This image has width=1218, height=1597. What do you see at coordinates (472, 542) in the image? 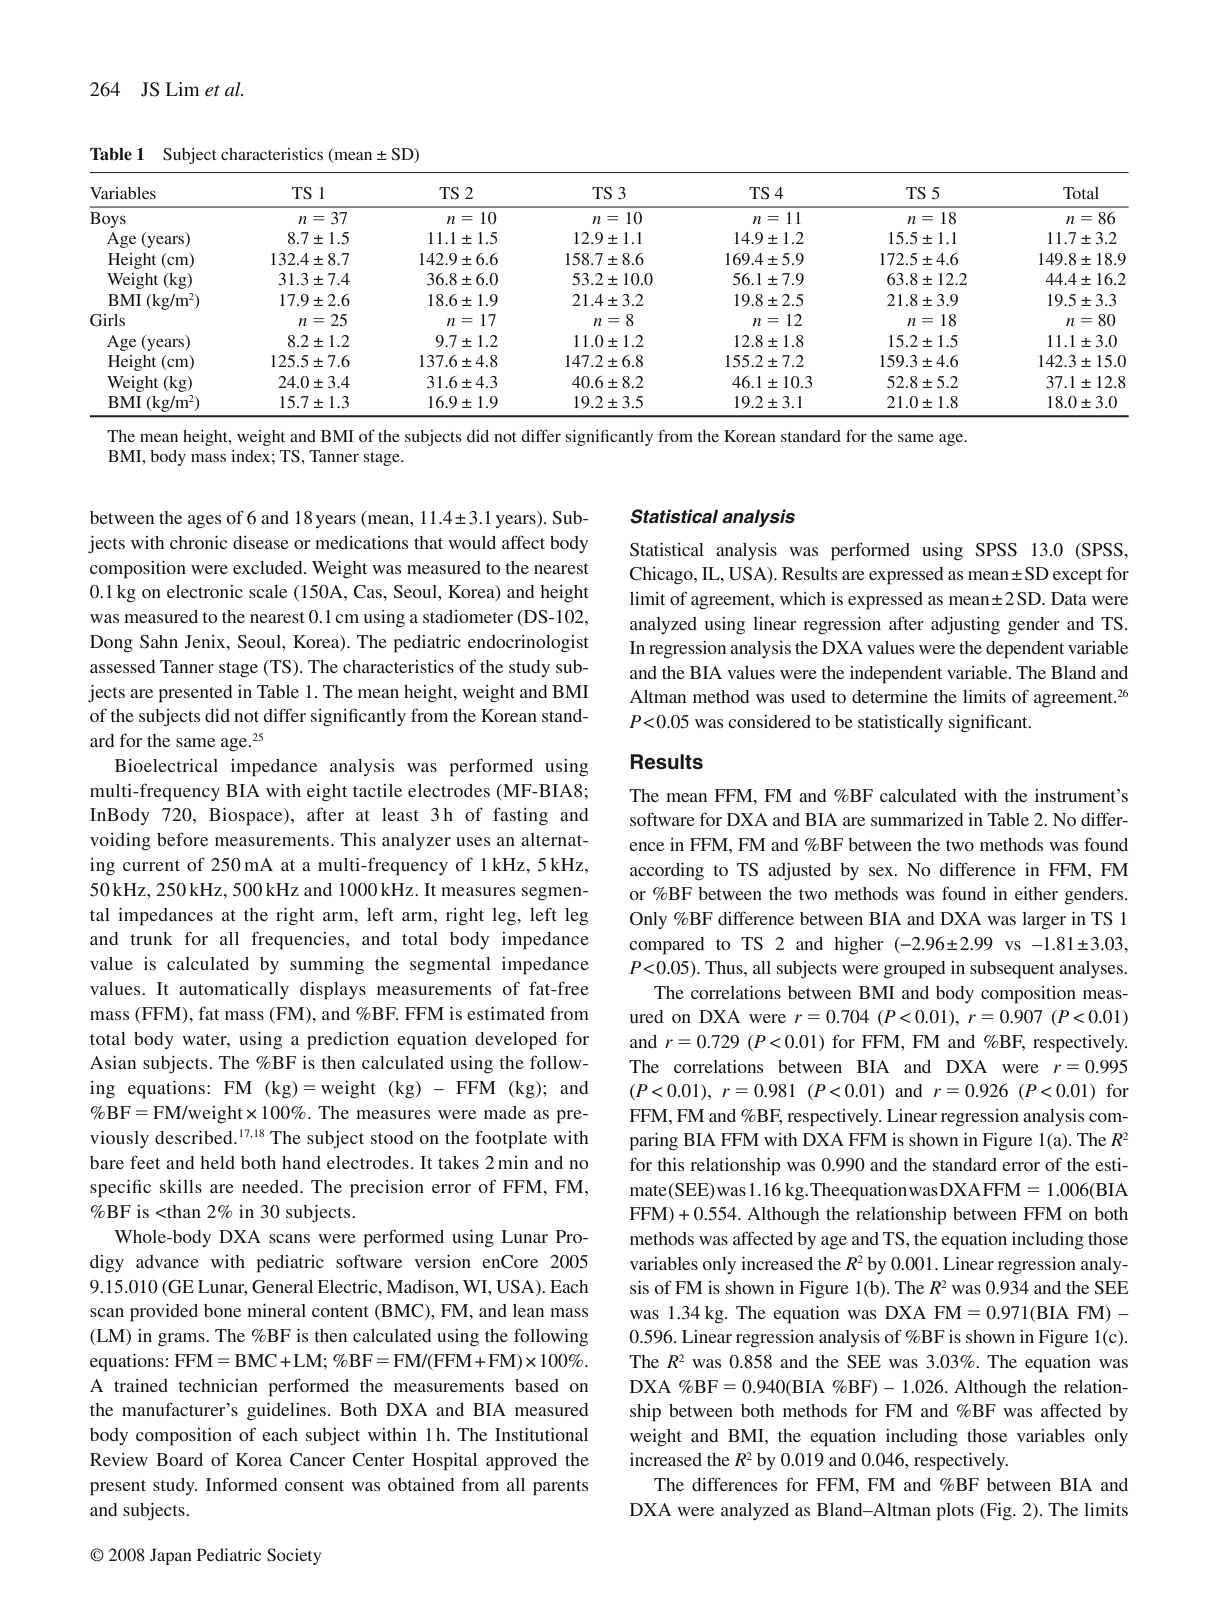
I see `would` at bounding box center [472, 542].
